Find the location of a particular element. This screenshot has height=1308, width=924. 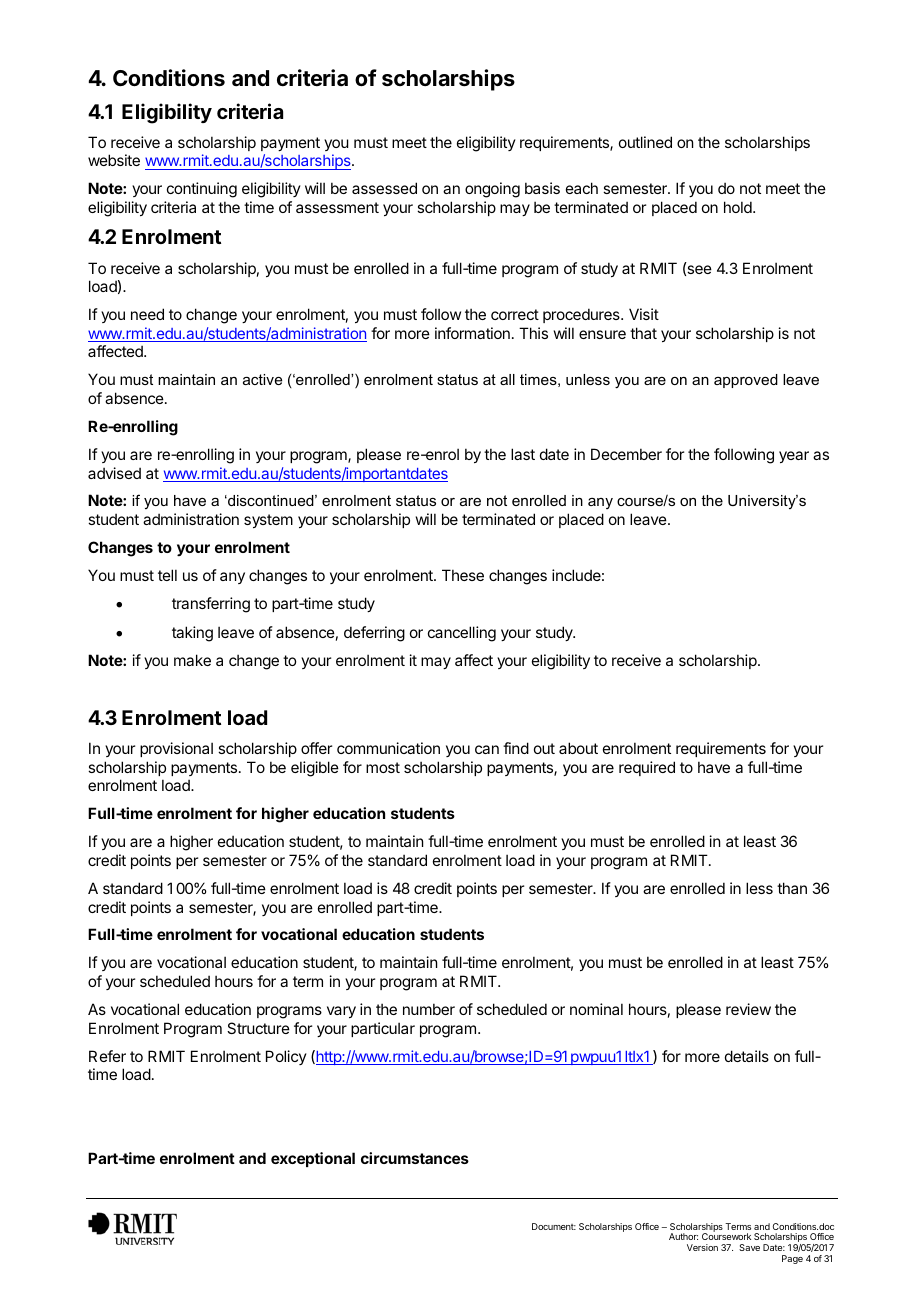

continuing is located at coordinates (202, 190).
